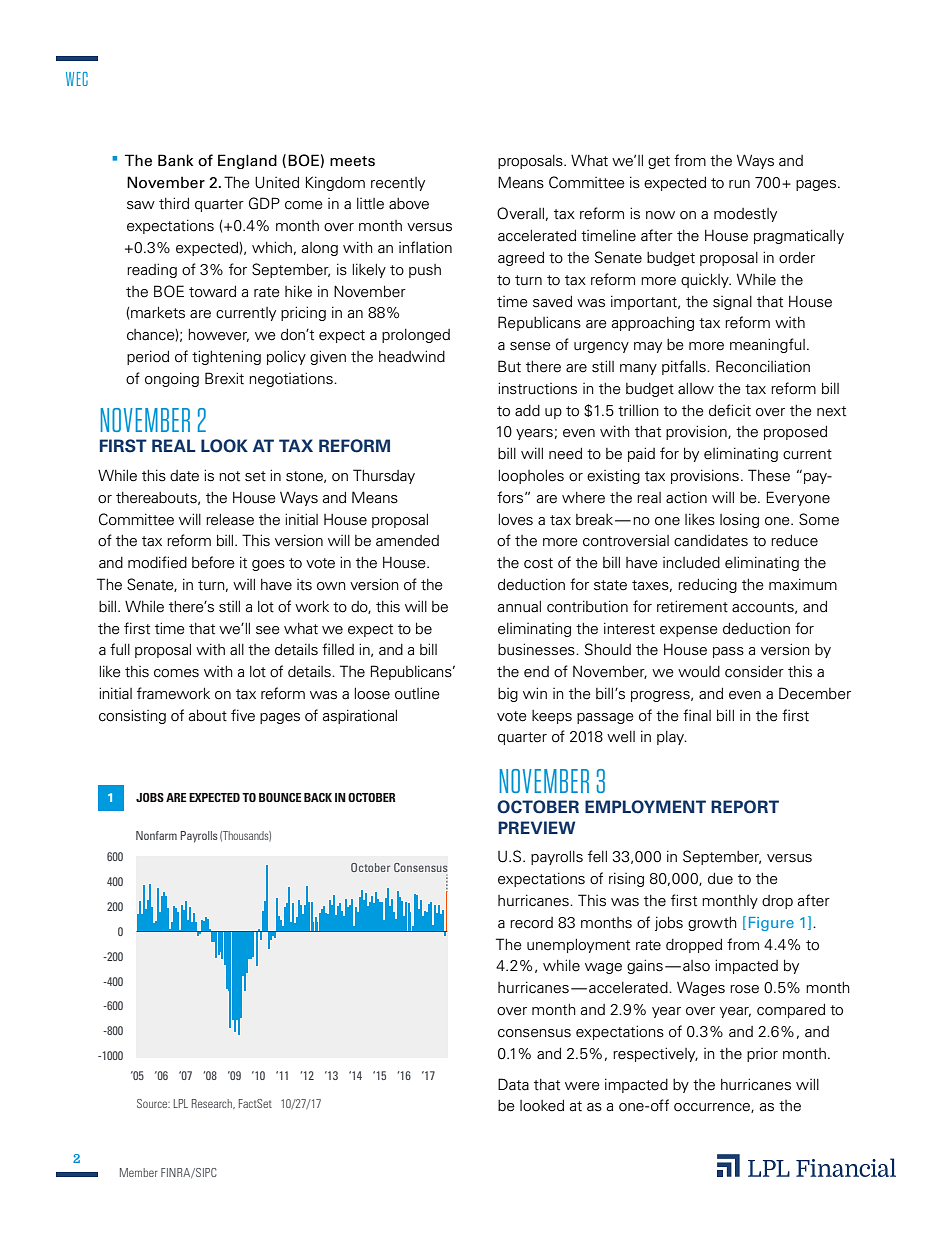  I want to click on run, so click(739, 184).
